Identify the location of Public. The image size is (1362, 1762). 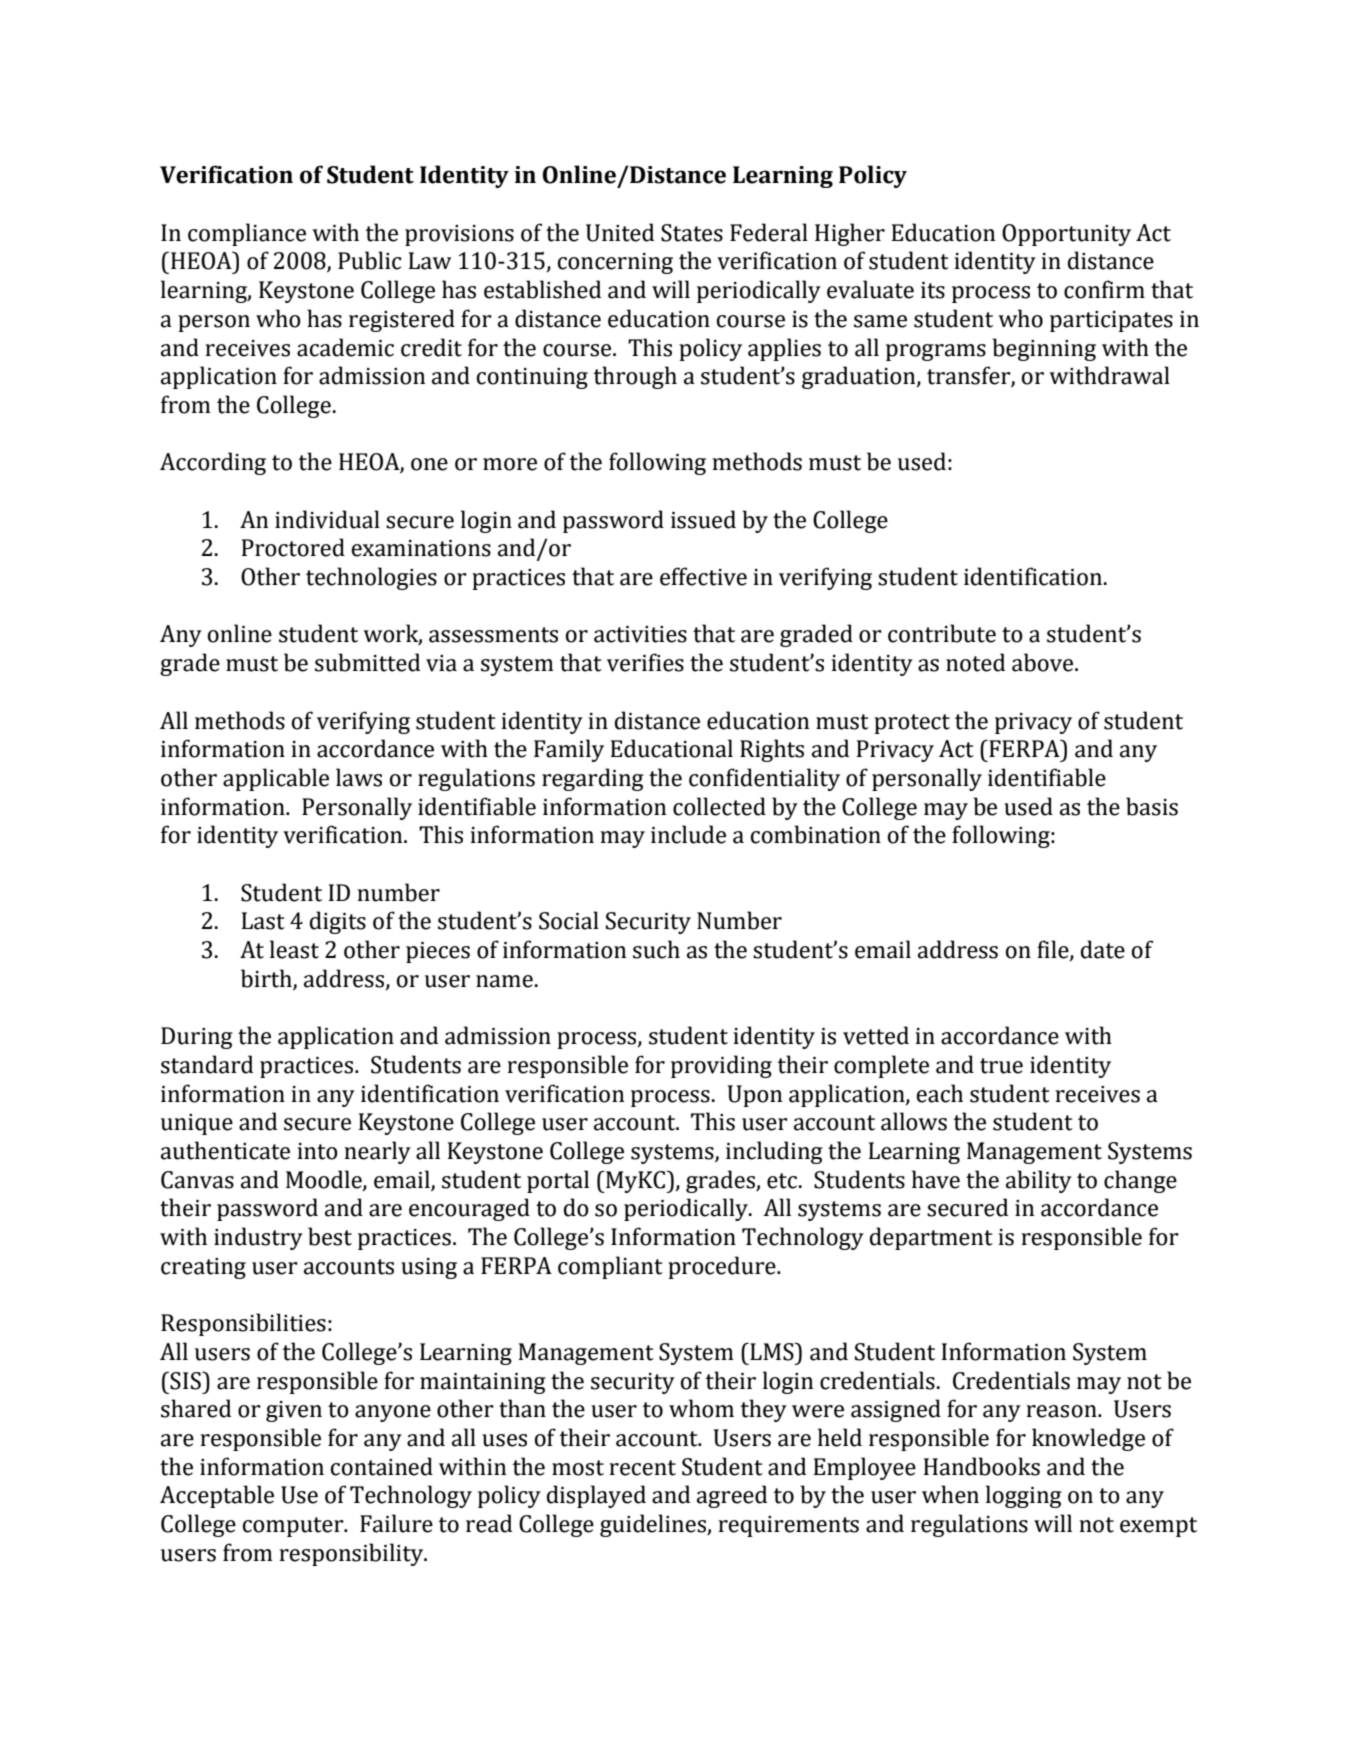
(370, 260).
